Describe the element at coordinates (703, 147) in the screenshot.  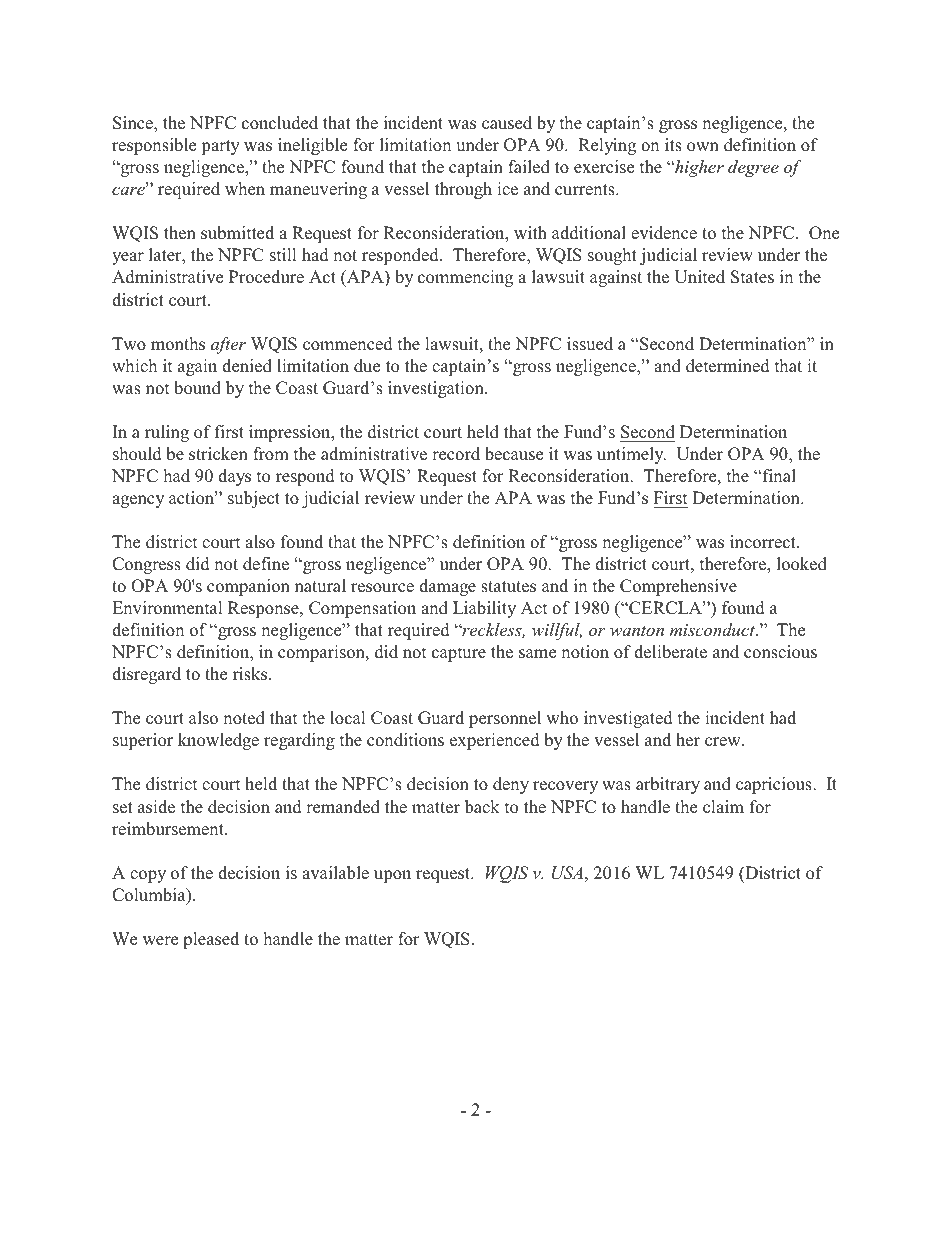
I see `own` at that location.
